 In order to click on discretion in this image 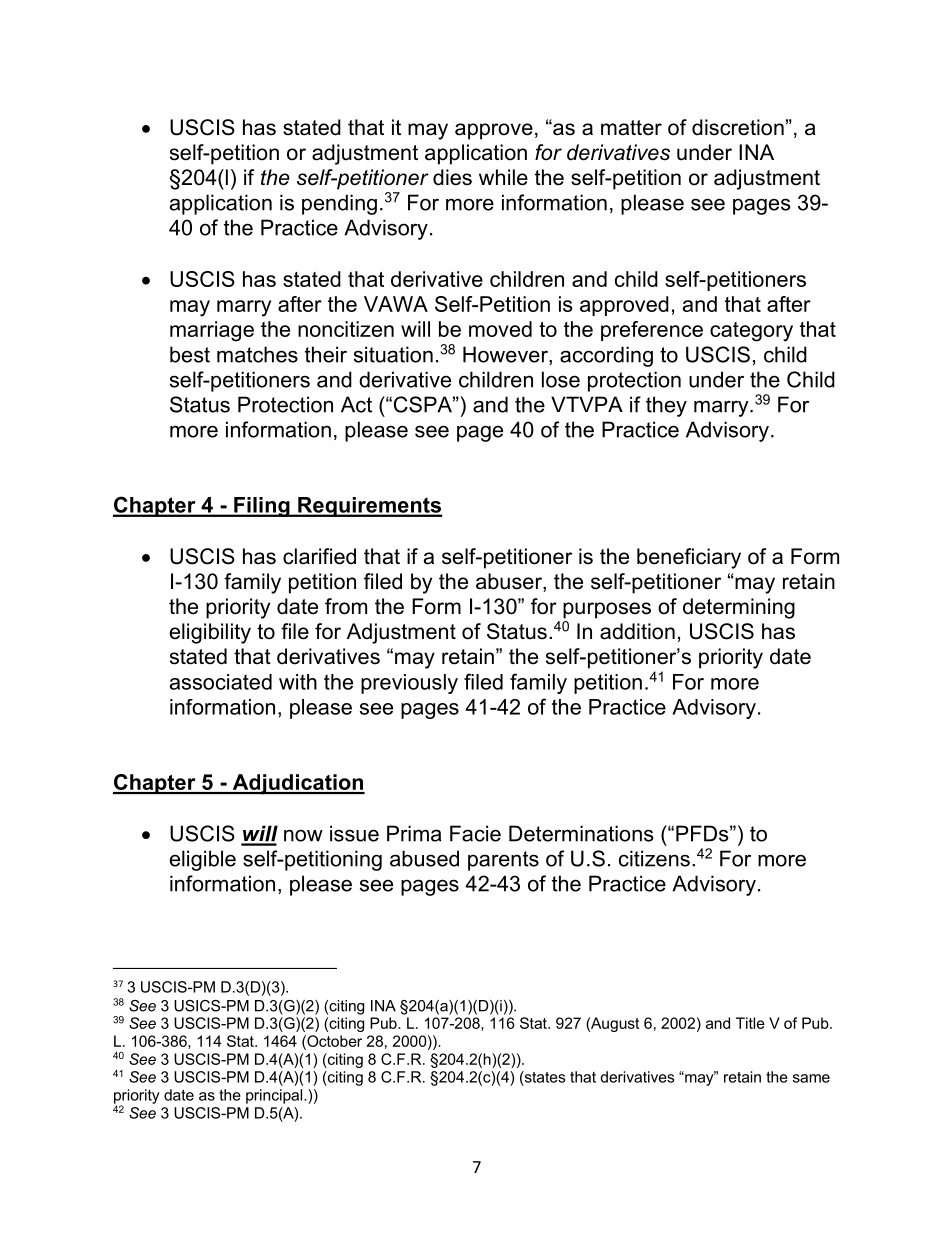, I will do `click(738, 127)`.
